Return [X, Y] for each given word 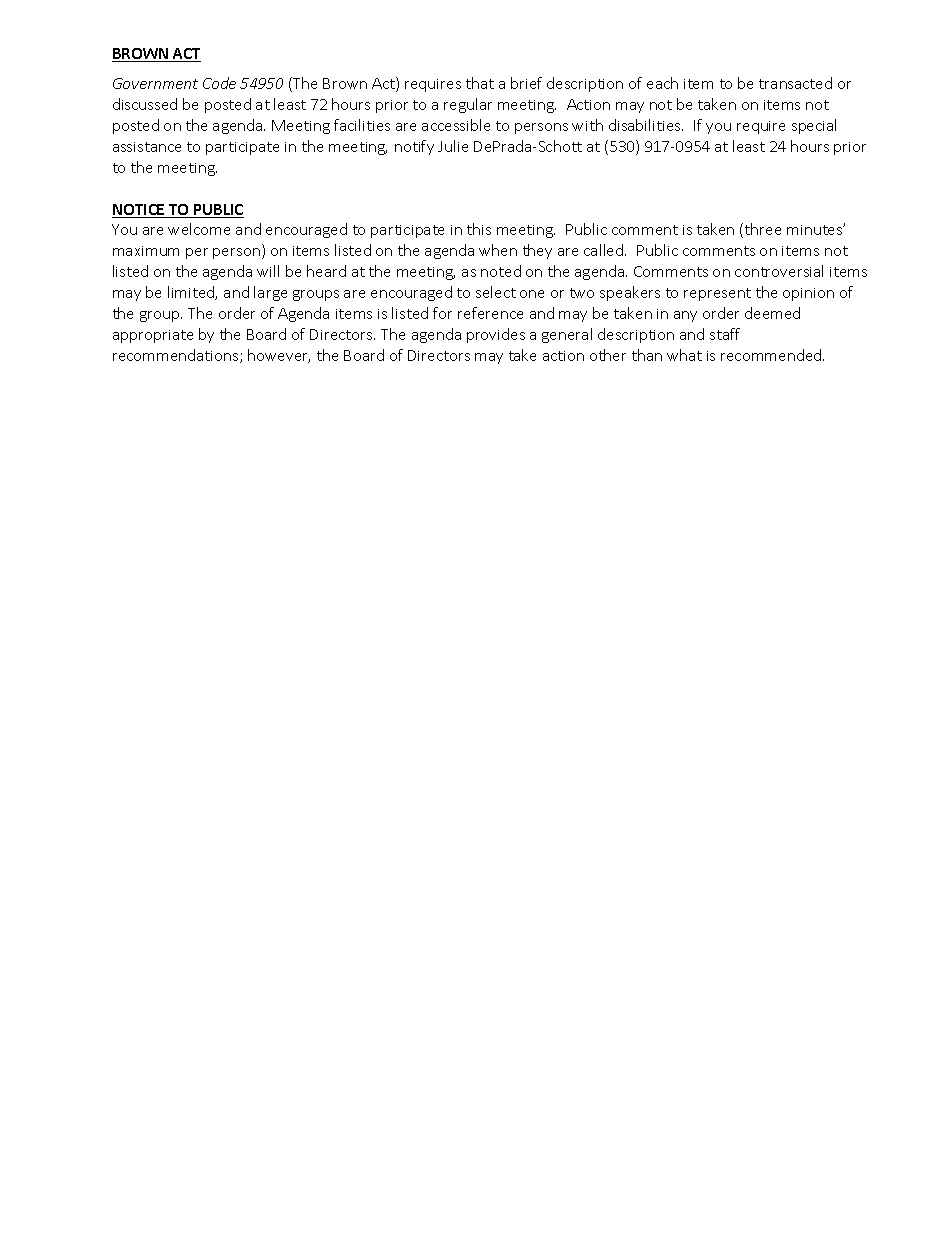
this [479, 229]
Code [219, 83]
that [480, 83]
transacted [795, 83]
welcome [199, 229]
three [763, 229]
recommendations [177, 356]
